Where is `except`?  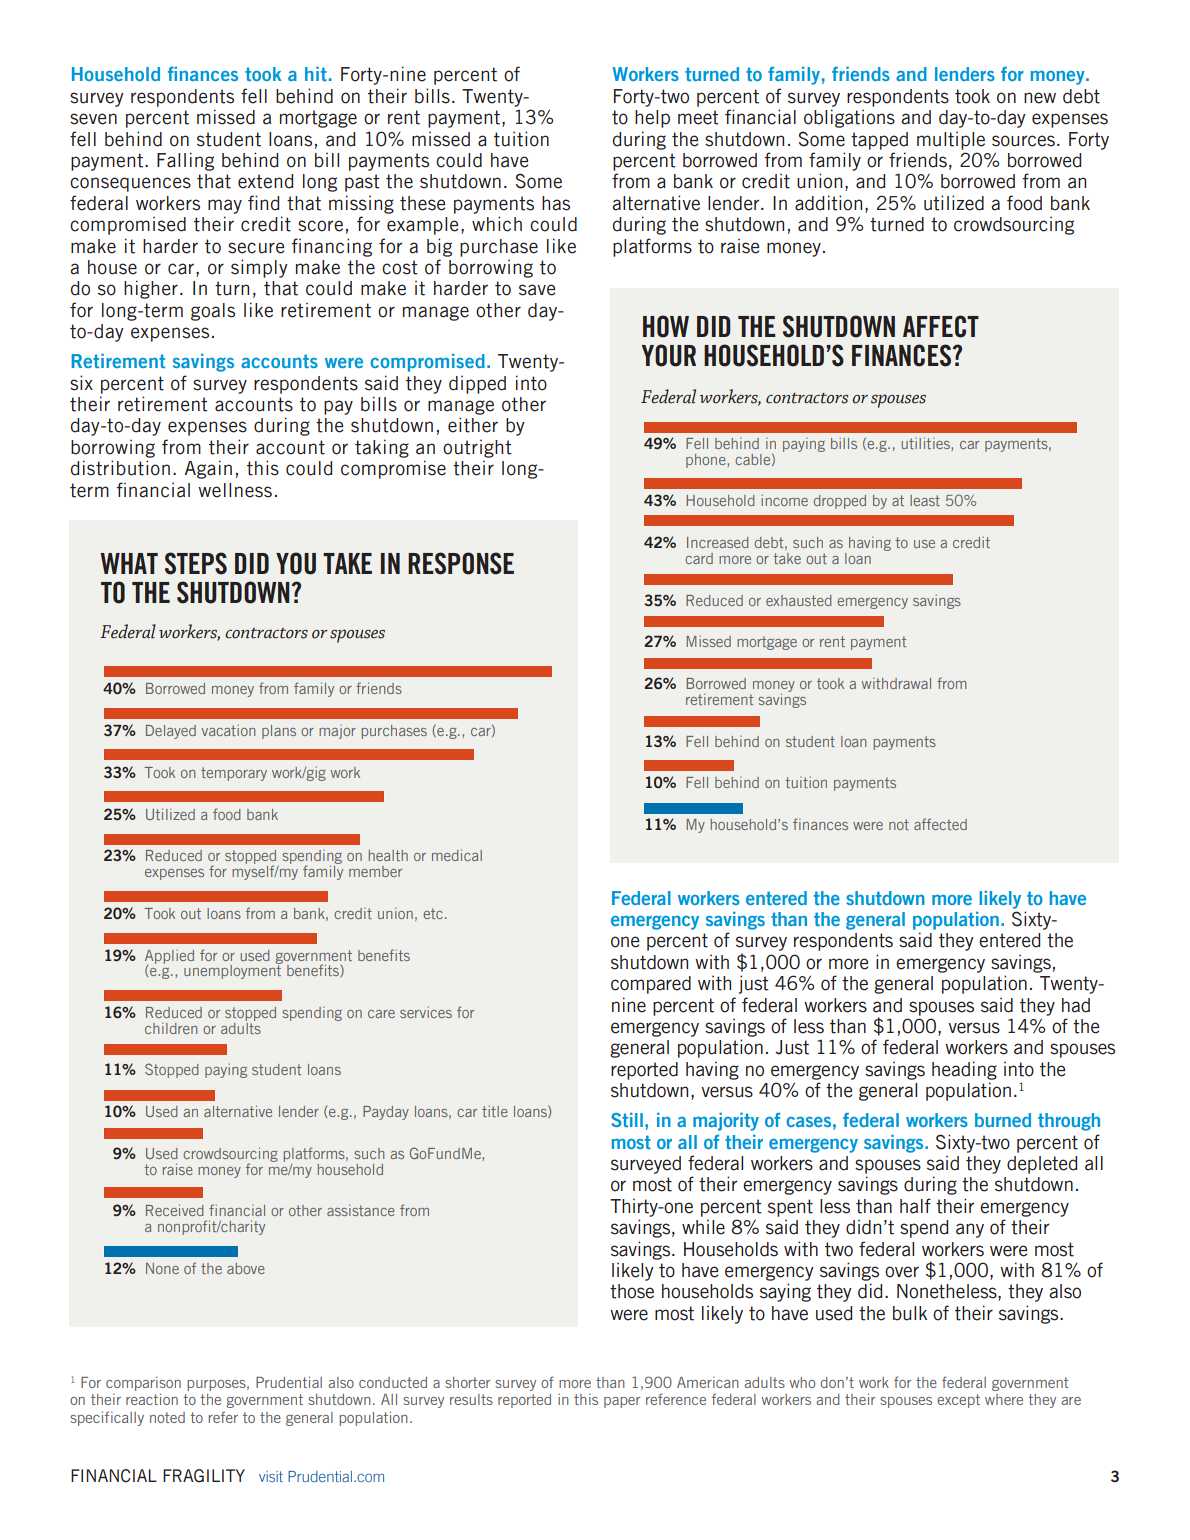
except is located at coordinates (958, 1401).
